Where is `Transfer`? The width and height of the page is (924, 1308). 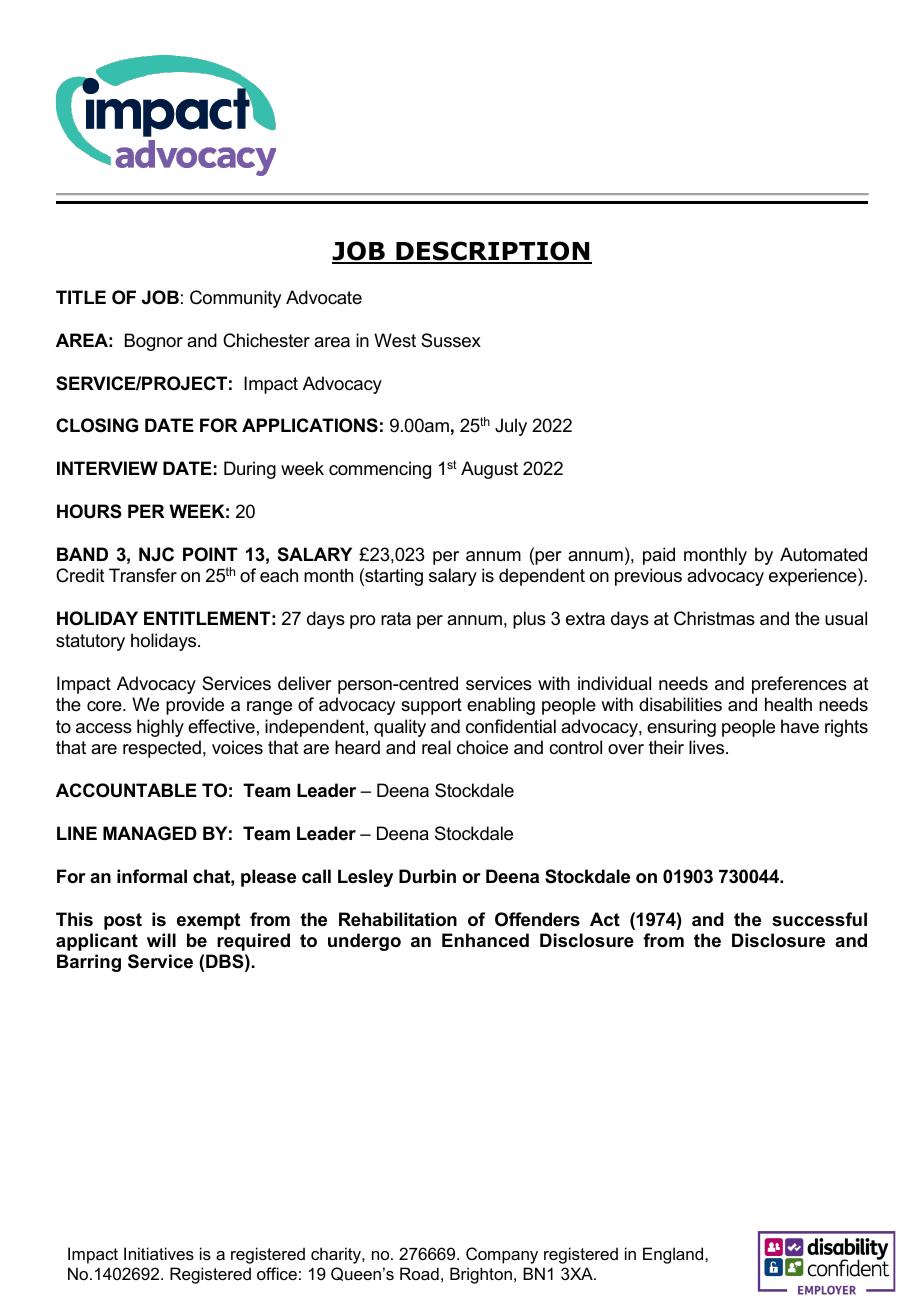
Transfer is located at coordinates (143, 575).
